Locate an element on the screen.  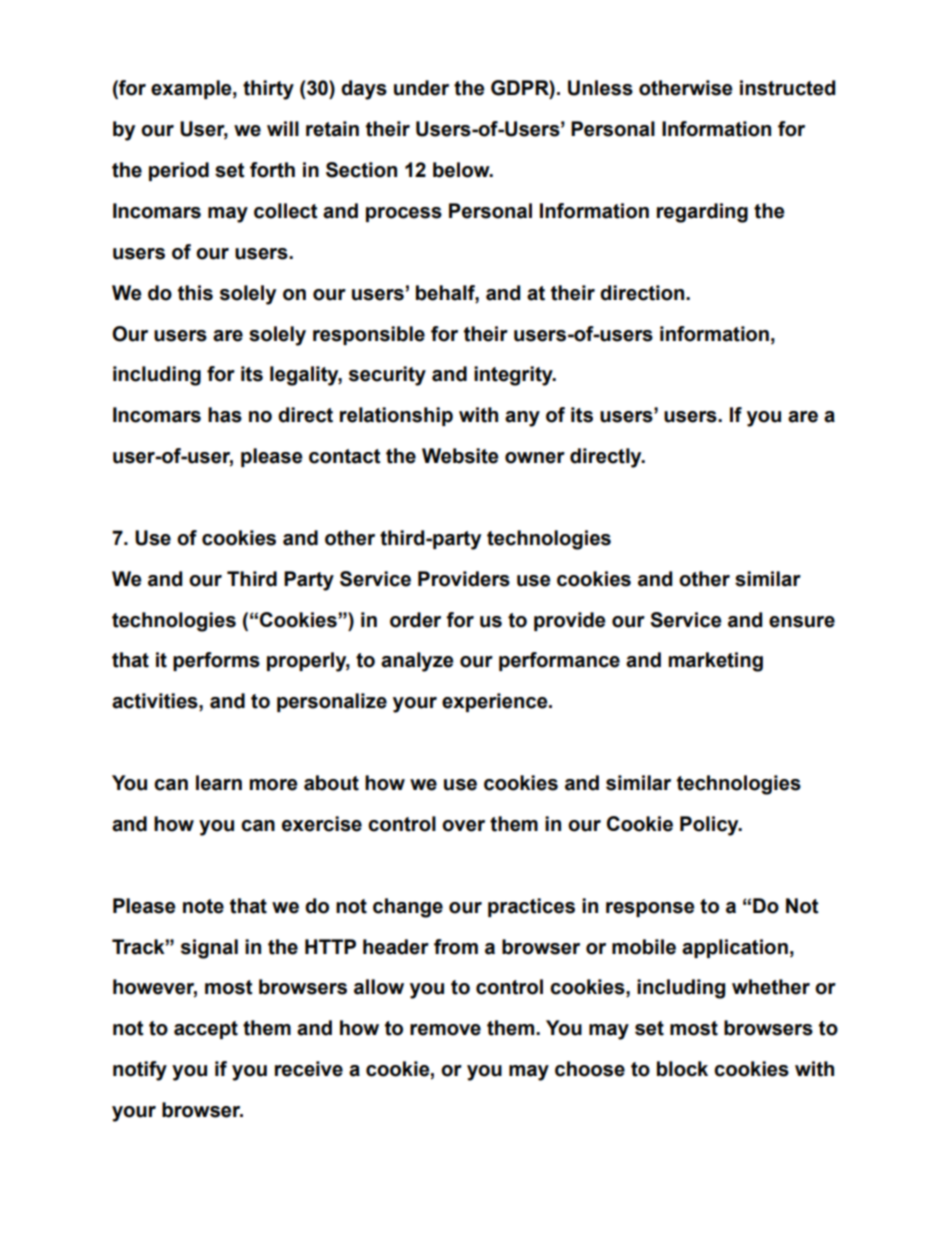
under is located at coordinates (421, 88).
